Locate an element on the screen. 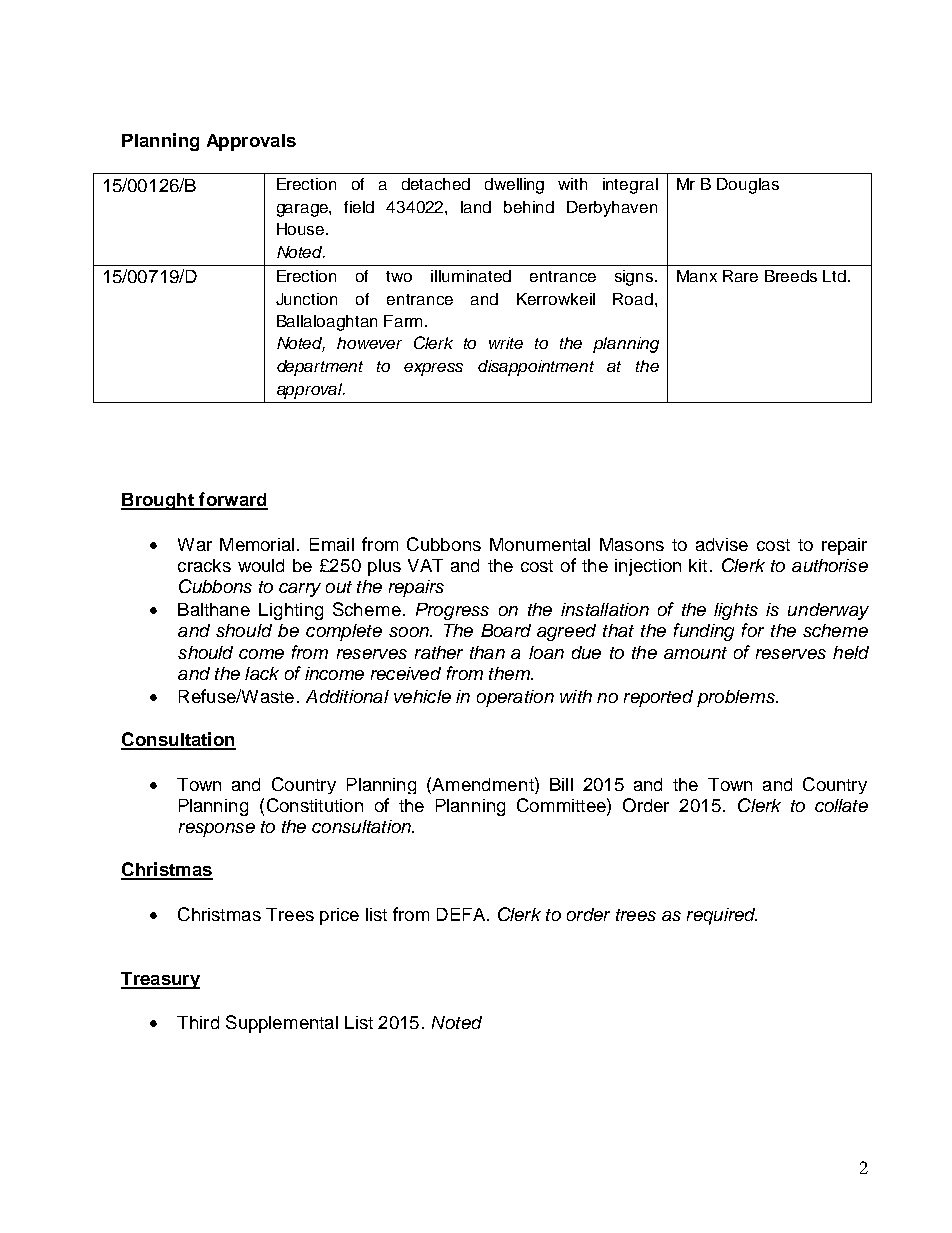 The height and width of the screenshot is (1233, 952). Brought is located at coordinates (158, 501).
